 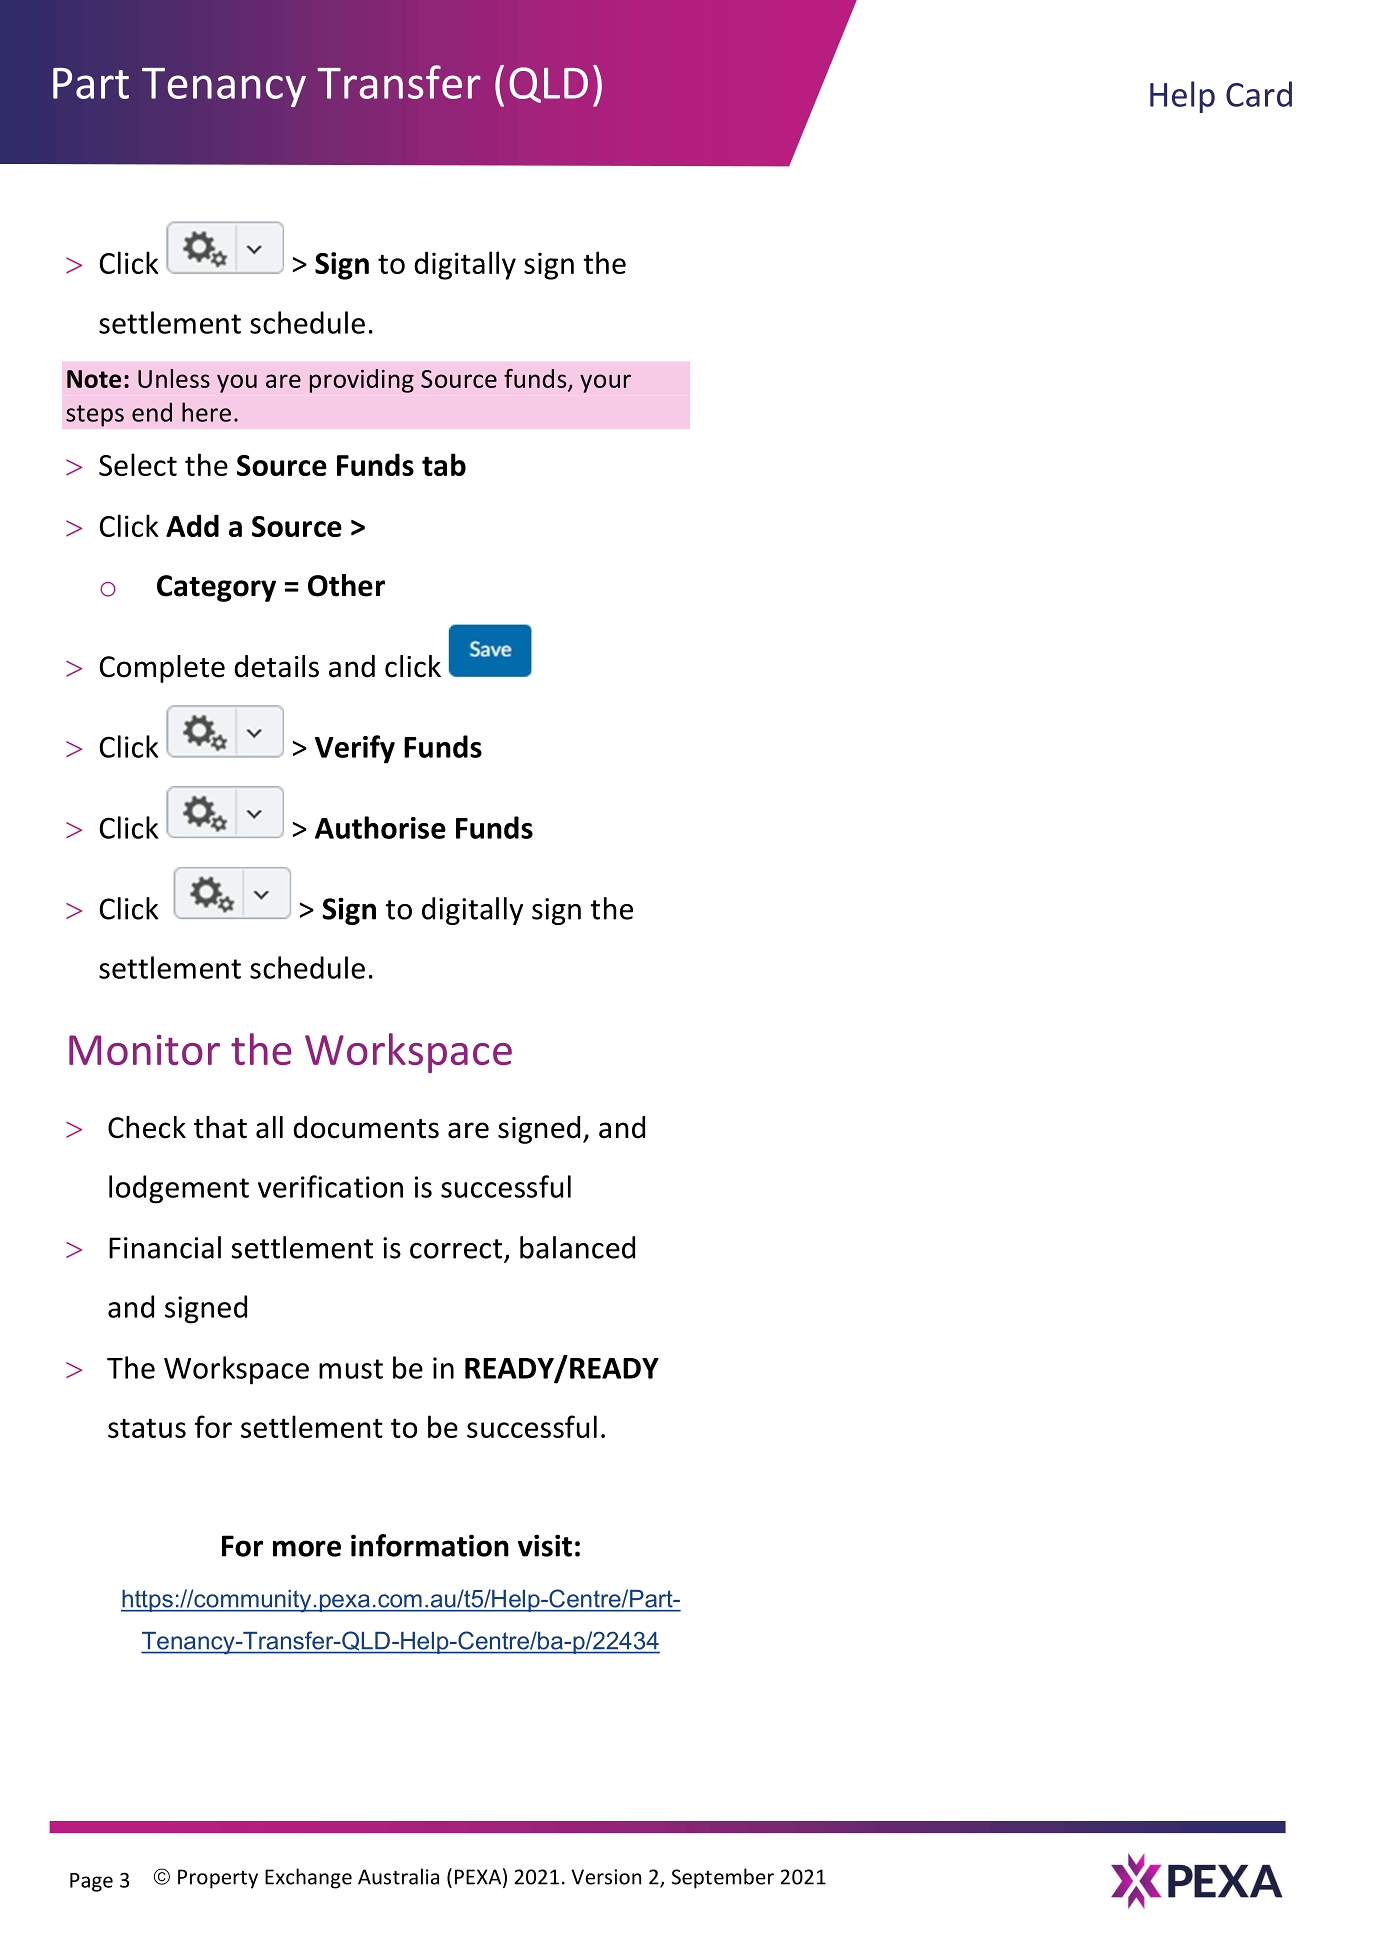 I want to click on correct, so click(x=456, y=1249).
